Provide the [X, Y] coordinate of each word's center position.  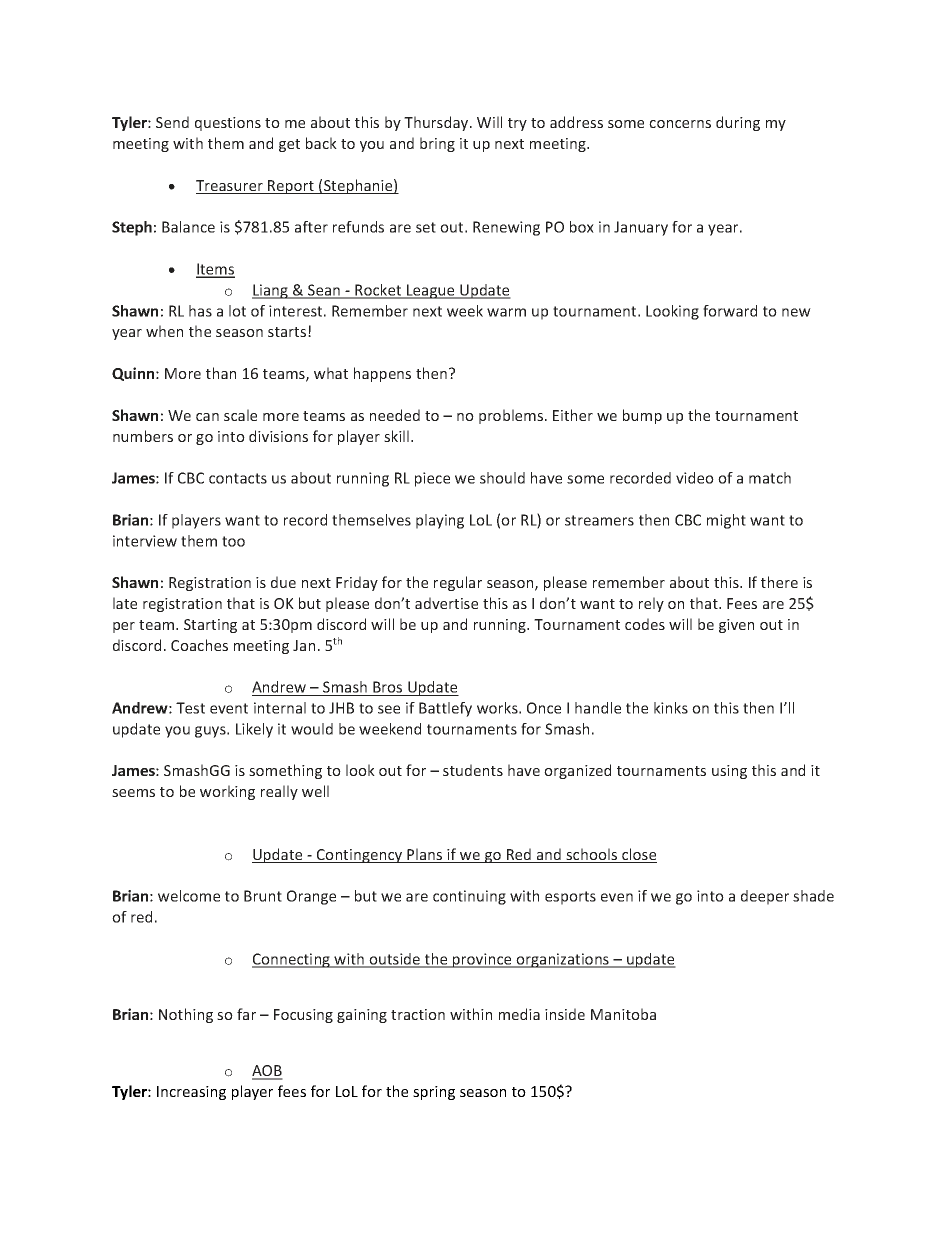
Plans [425, 855]
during [738, 123]
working [227, 792]
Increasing [191, 1093]
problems [512, 416]
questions [228, 124]
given [736, 626]
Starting [210, 626]
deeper [765, 897]
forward [730, 311]
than [221, 373]
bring [437, 144]
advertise [446, 603]
